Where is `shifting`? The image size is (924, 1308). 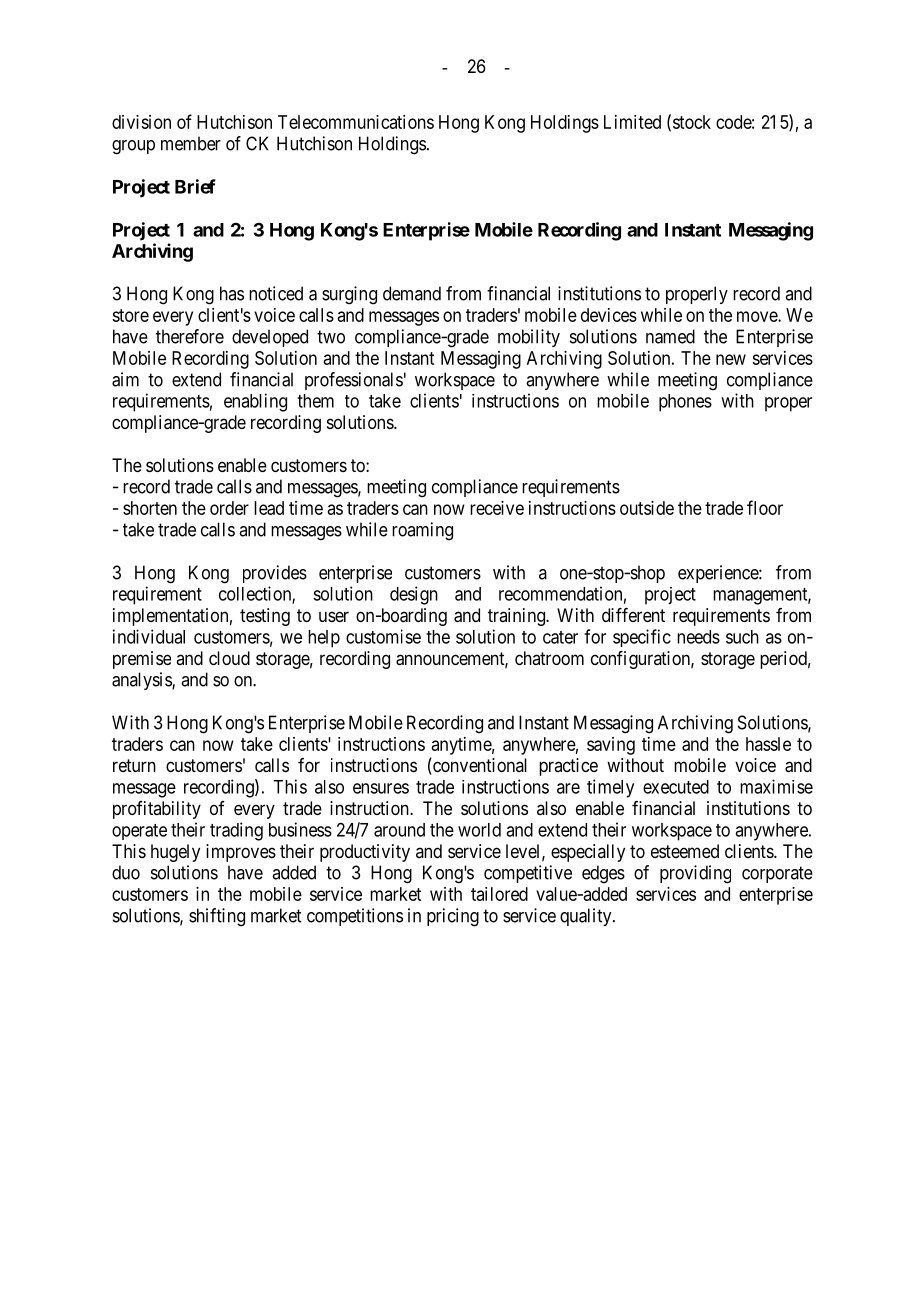 shifting is located at coordinates (217, 917).
